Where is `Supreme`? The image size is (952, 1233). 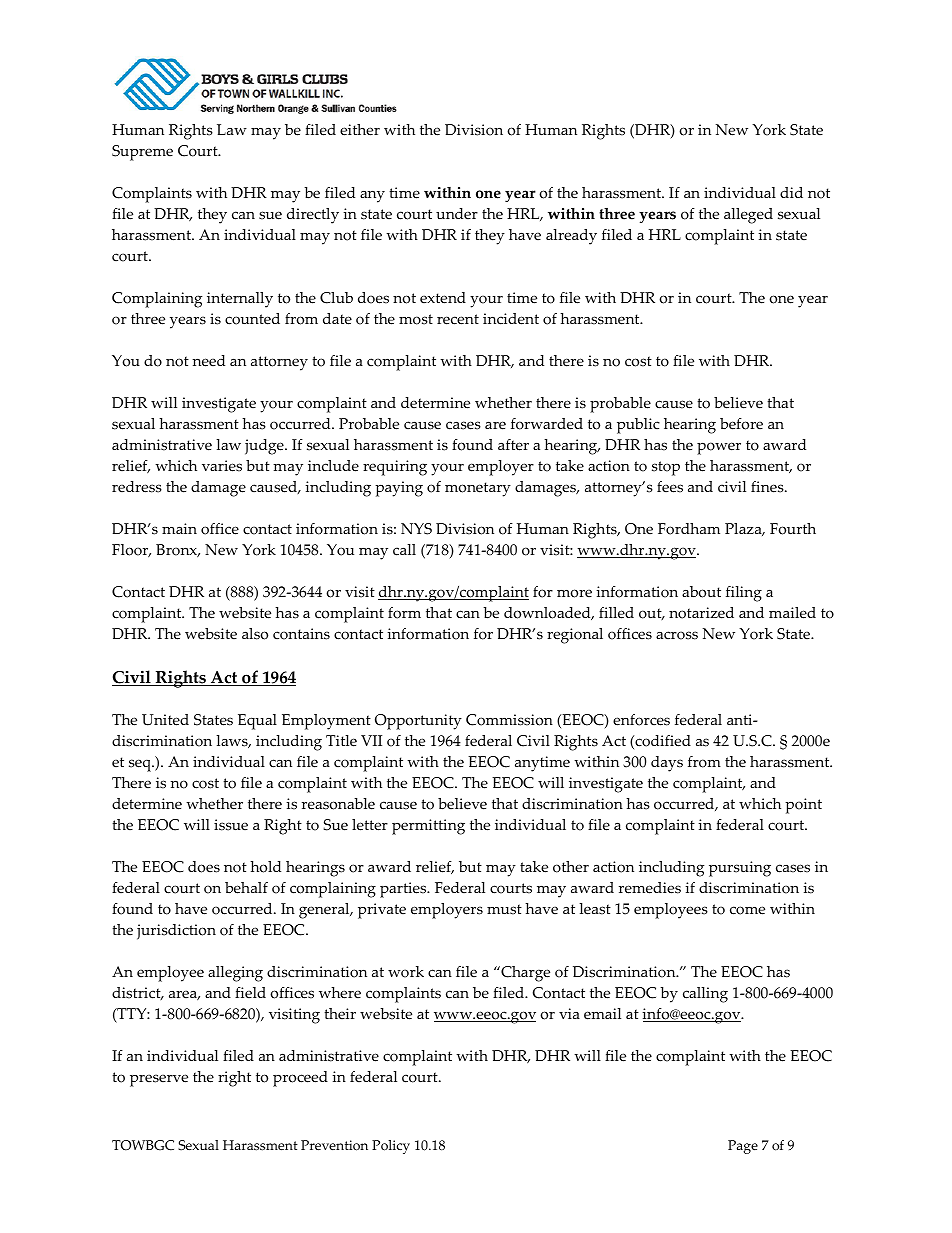
Supreme is located at coordinates (142, 153).
